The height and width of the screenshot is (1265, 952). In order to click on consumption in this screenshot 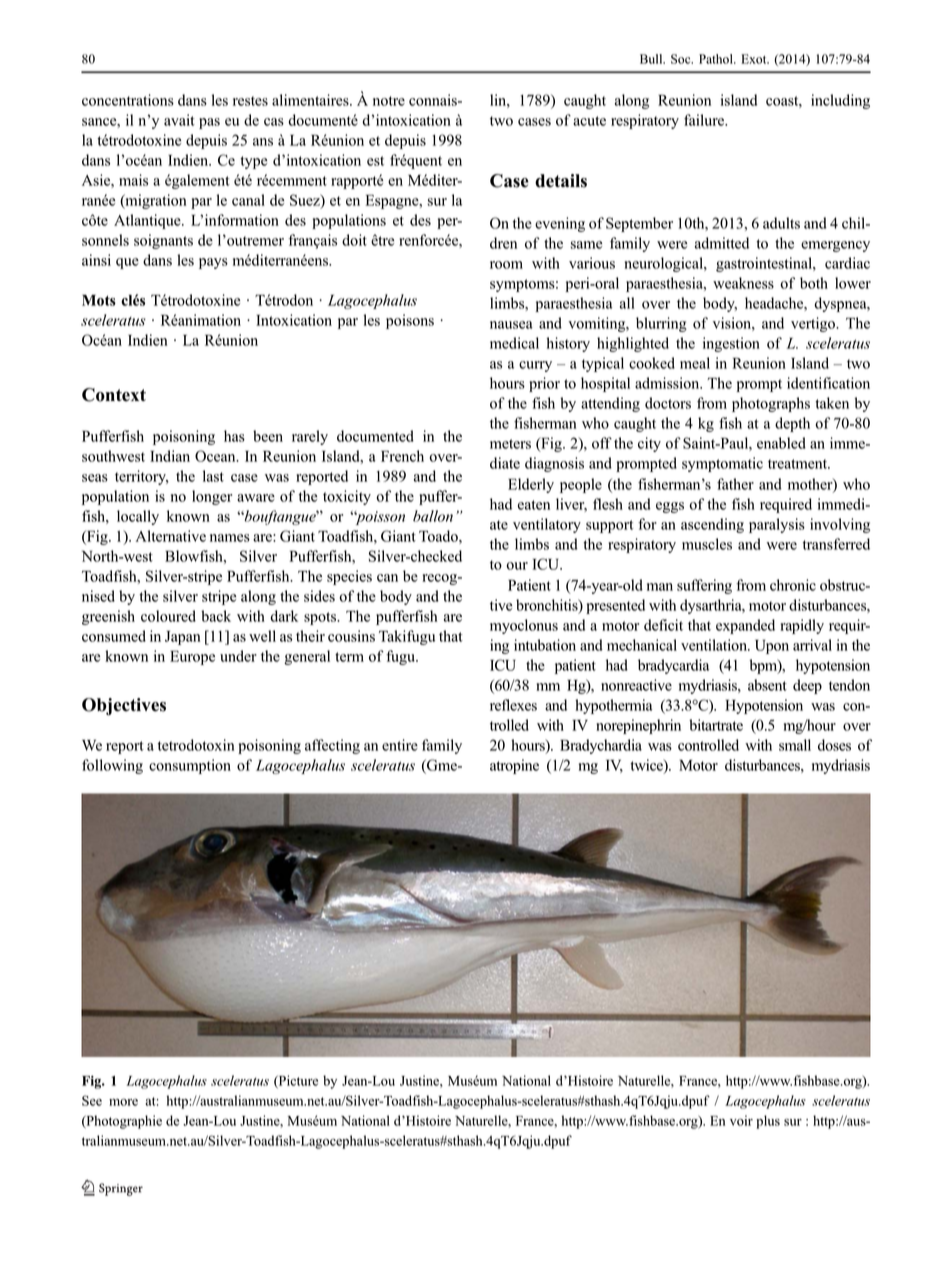, I will do `click(190, 766)`.
